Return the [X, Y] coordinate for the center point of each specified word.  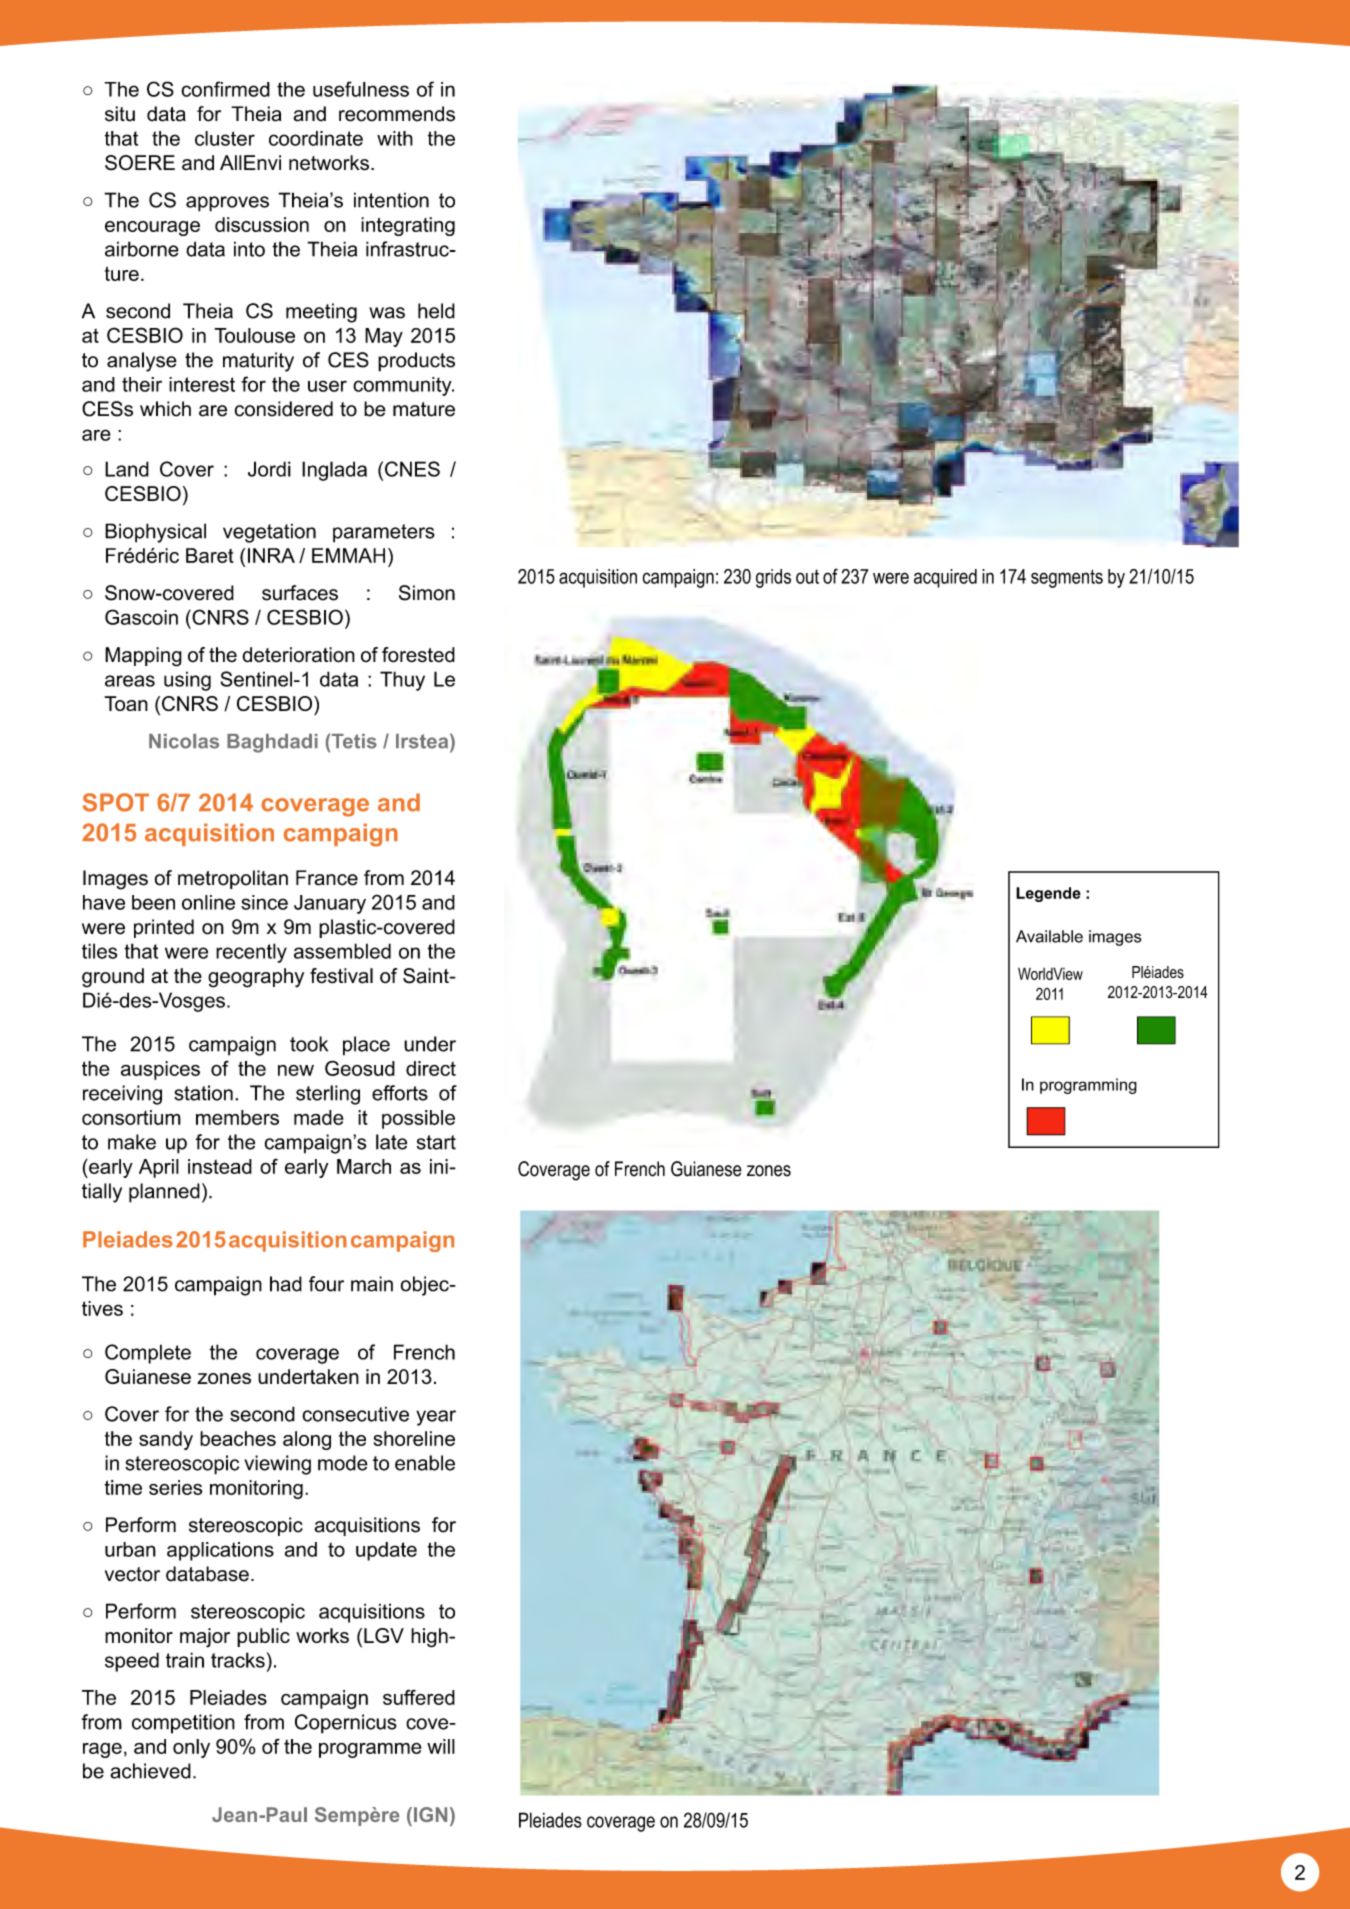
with [395, 138]
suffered [419, 1697]
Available [1049, 936]
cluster [225, 138]
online [208, 902]
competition [183, 1724]
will [441, 1746]
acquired [945, 578]
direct [431, 1068]
